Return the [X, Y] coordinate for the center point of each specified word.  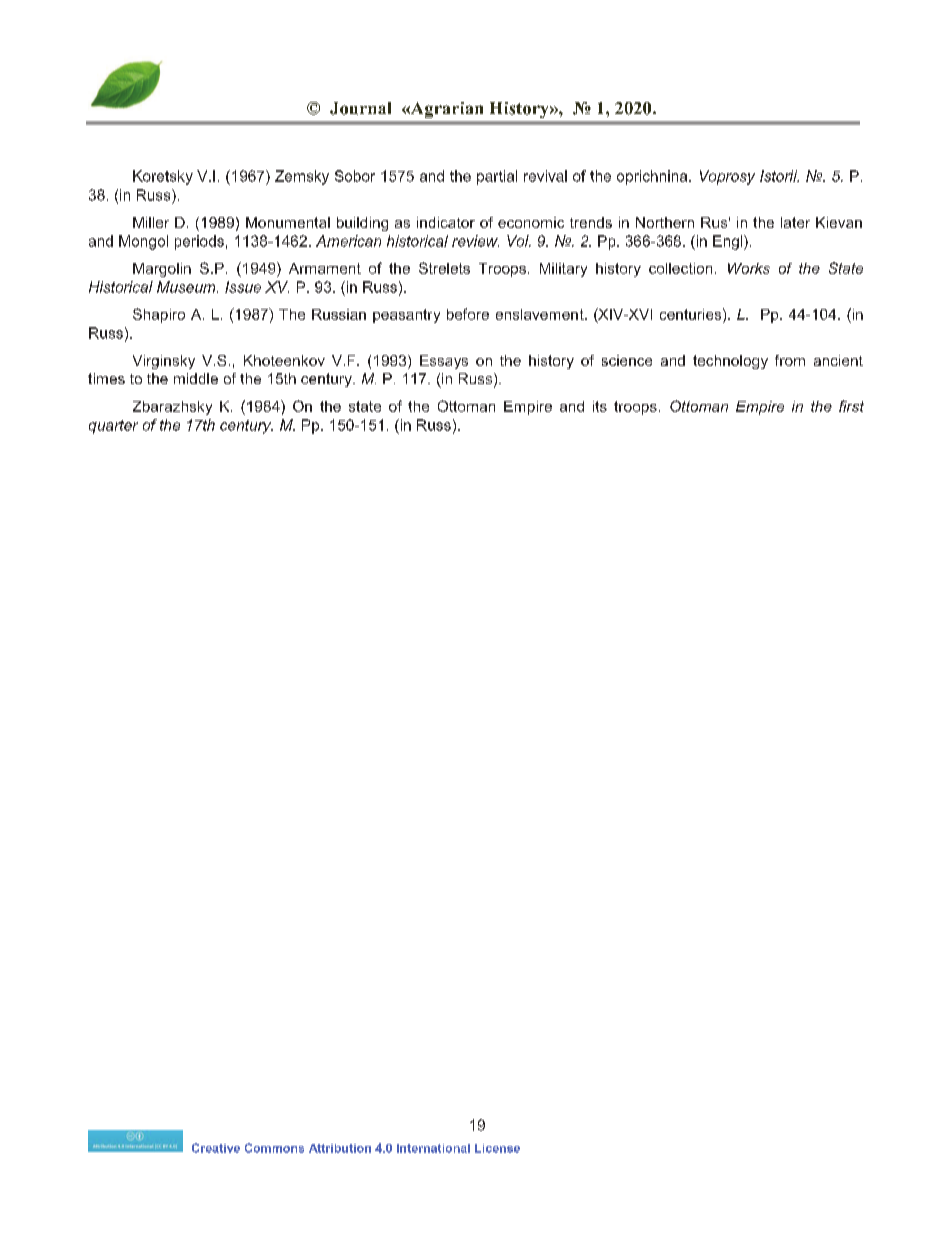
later [795, 222]
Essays [444, 362]
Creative [216, 1148]
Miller [151, 222]
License [497, 1148]
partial [497, 177]
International [433, 1148]
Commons [274, 1148]
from [790, 360]
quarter [113, 427]
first [851, 406]
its [600, 406]
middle [196, 378]
